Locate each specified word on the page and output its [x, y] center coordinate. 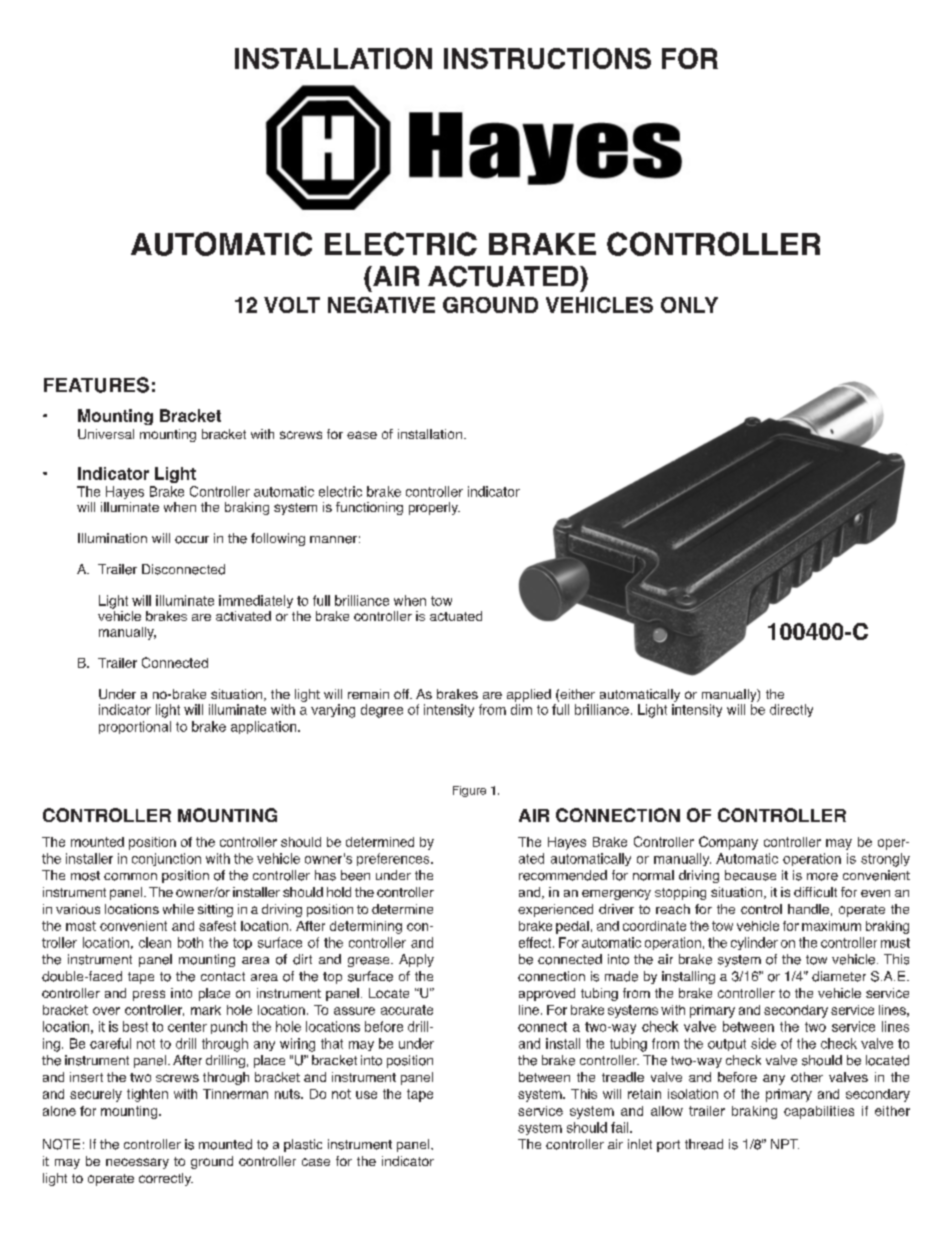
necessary [137, 1163]
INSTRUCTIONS [547, 58]
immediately [256, 601]
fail [621, 1127]
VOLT [292, 305]
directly [791, 710]
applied [529, 695]
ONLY [689, 305]
